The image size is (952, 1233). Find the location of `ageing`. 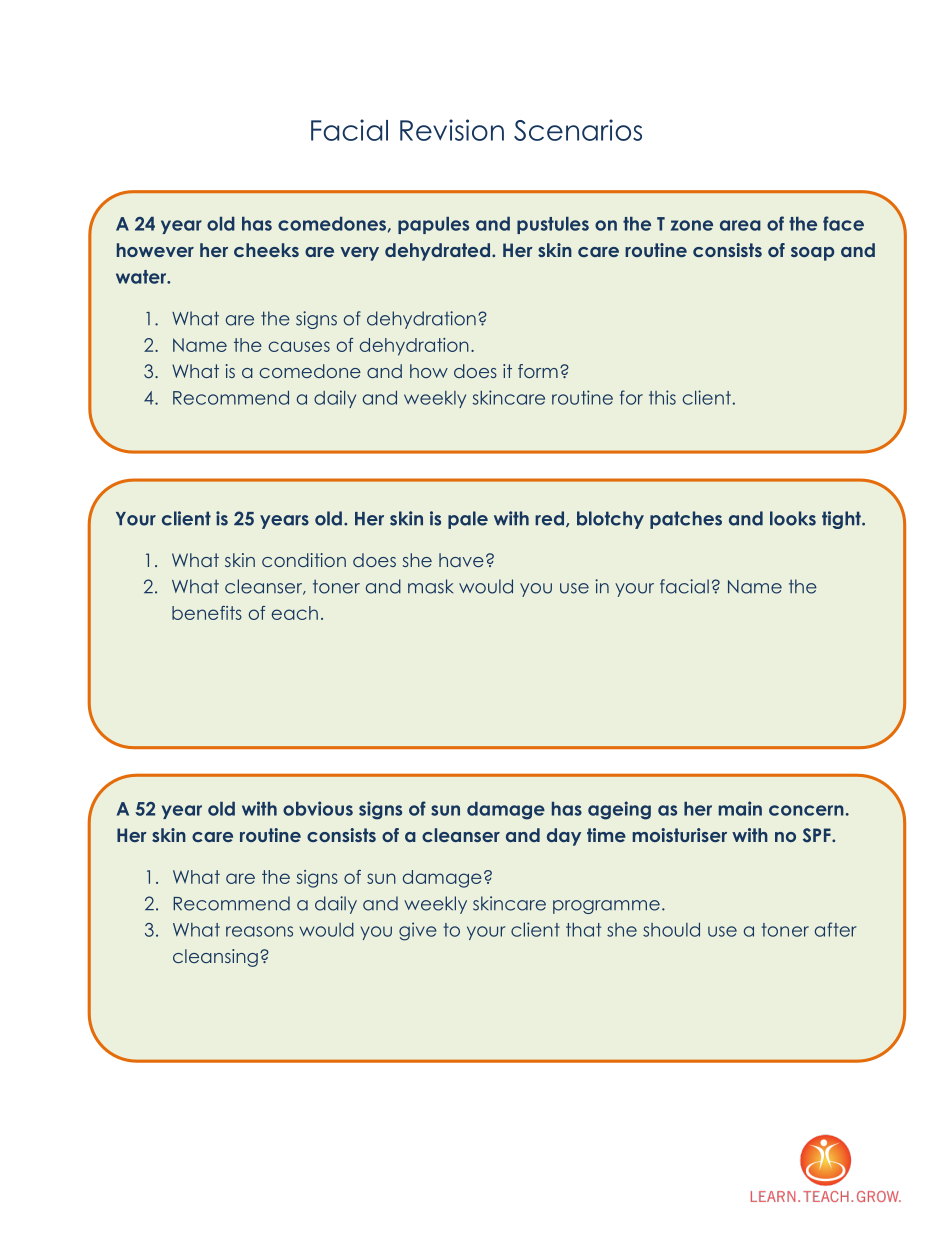

ageing is located at coordinates (619, 810).
